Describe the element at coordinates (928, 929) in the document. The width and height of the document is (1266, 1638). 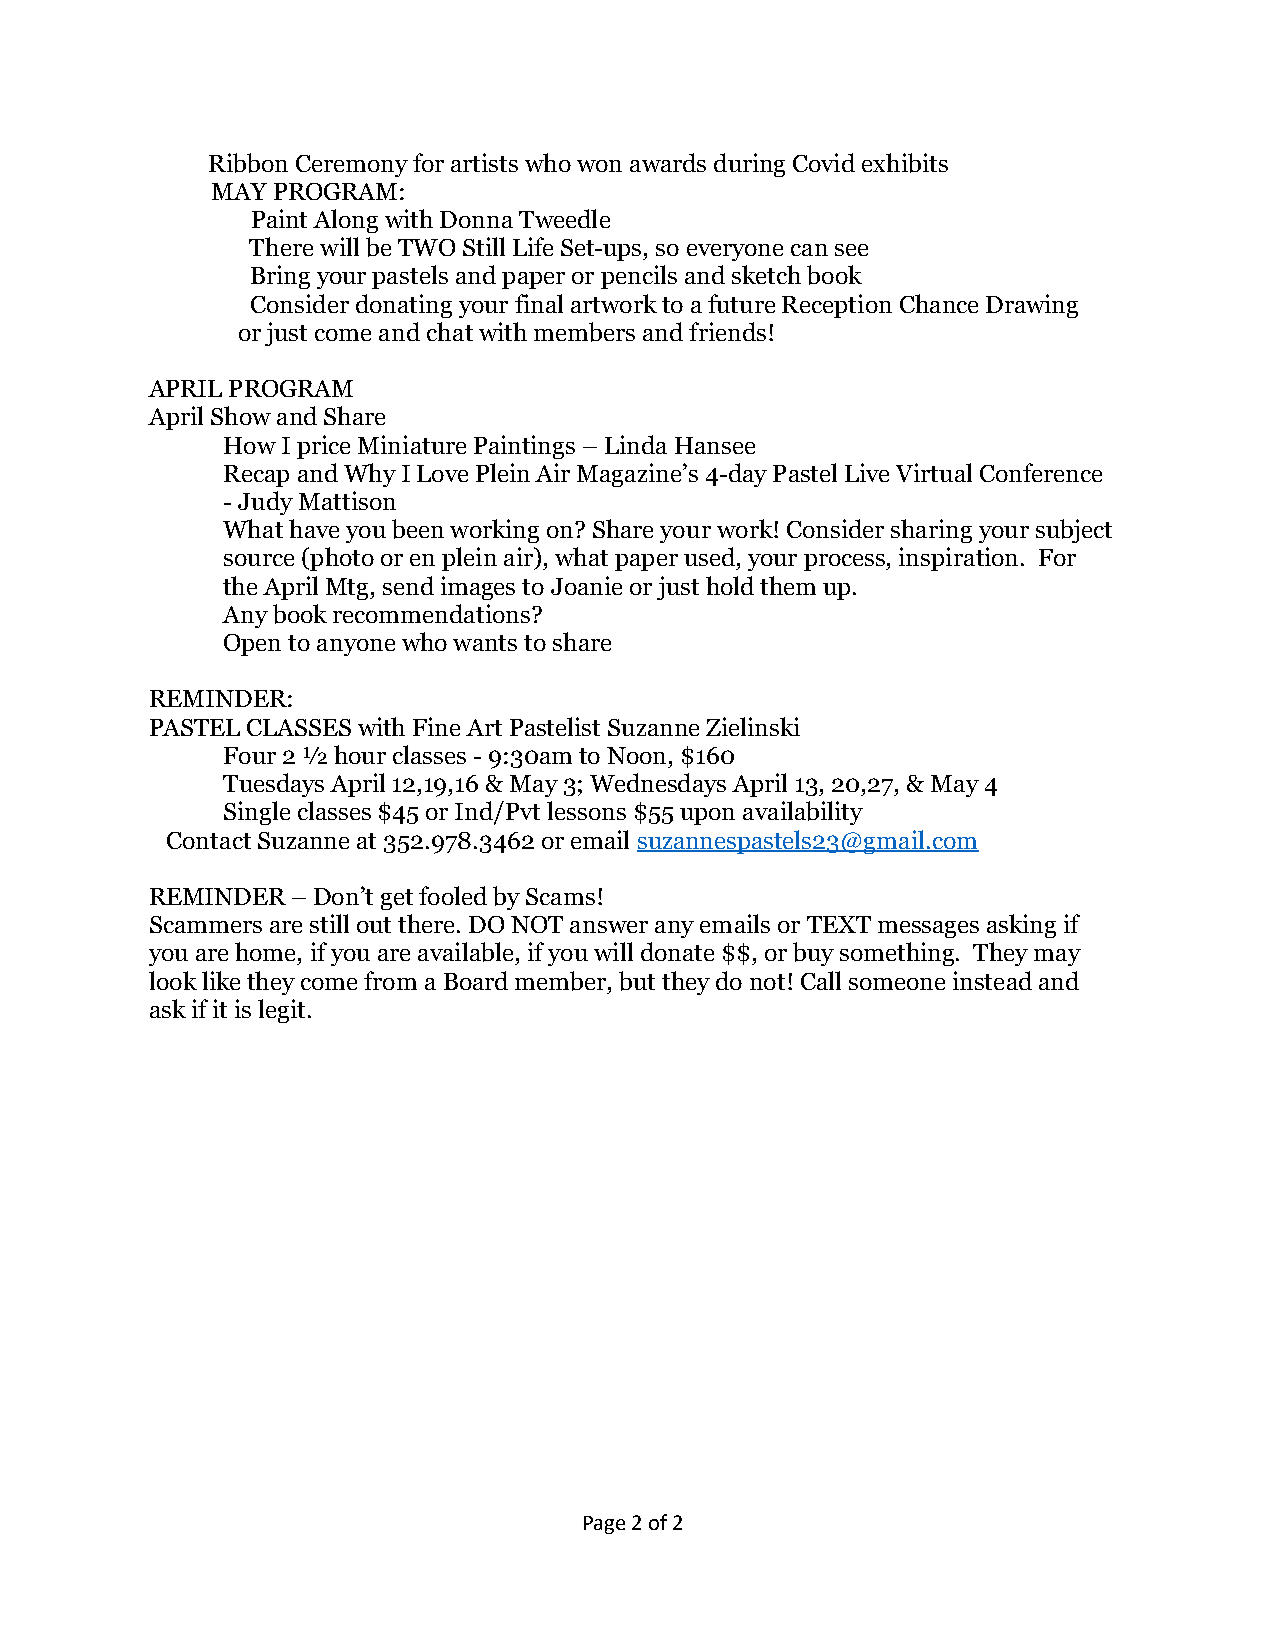
I see `messages` at that location.
